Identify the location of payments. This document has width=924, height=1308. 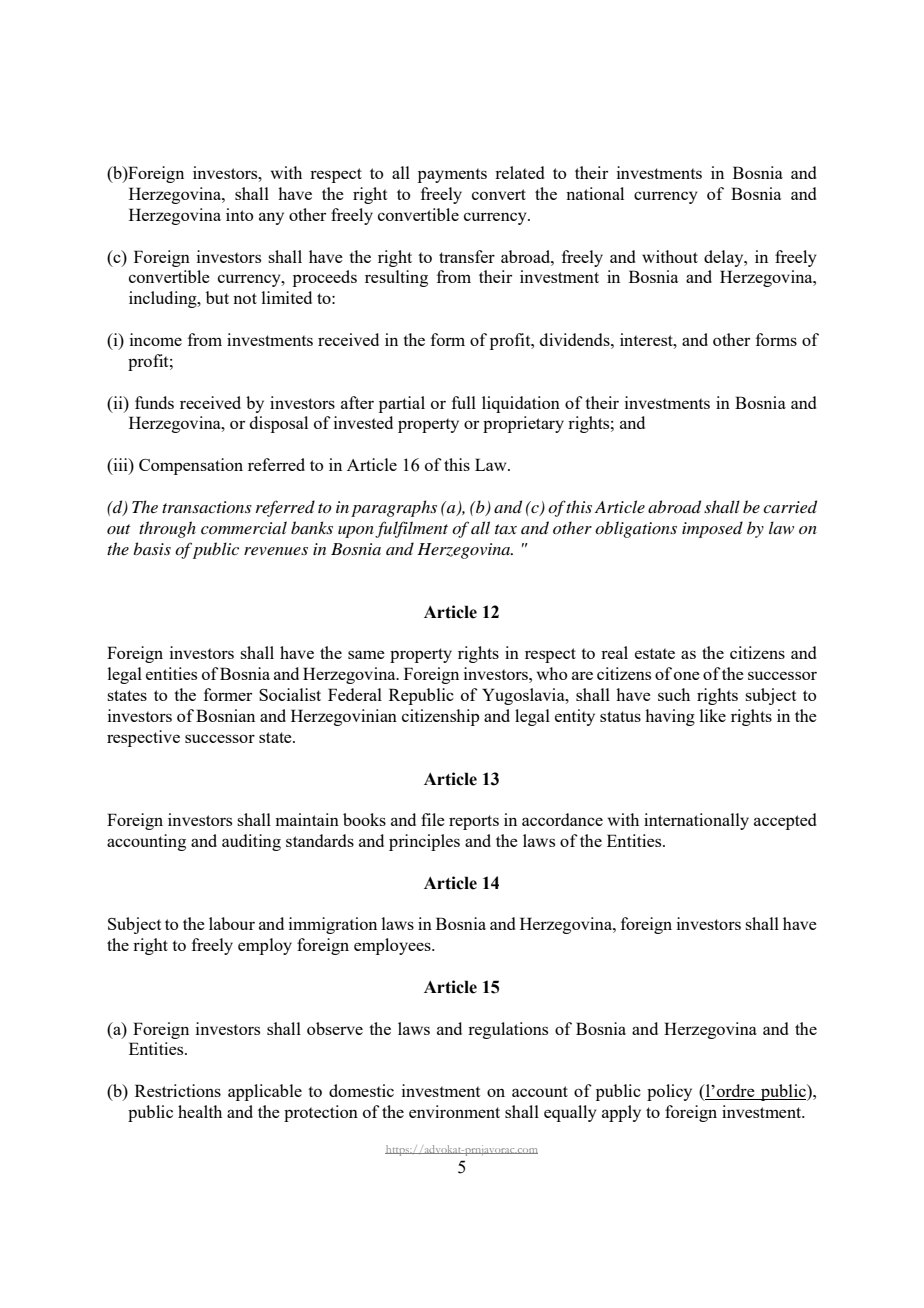
(452, 175).
